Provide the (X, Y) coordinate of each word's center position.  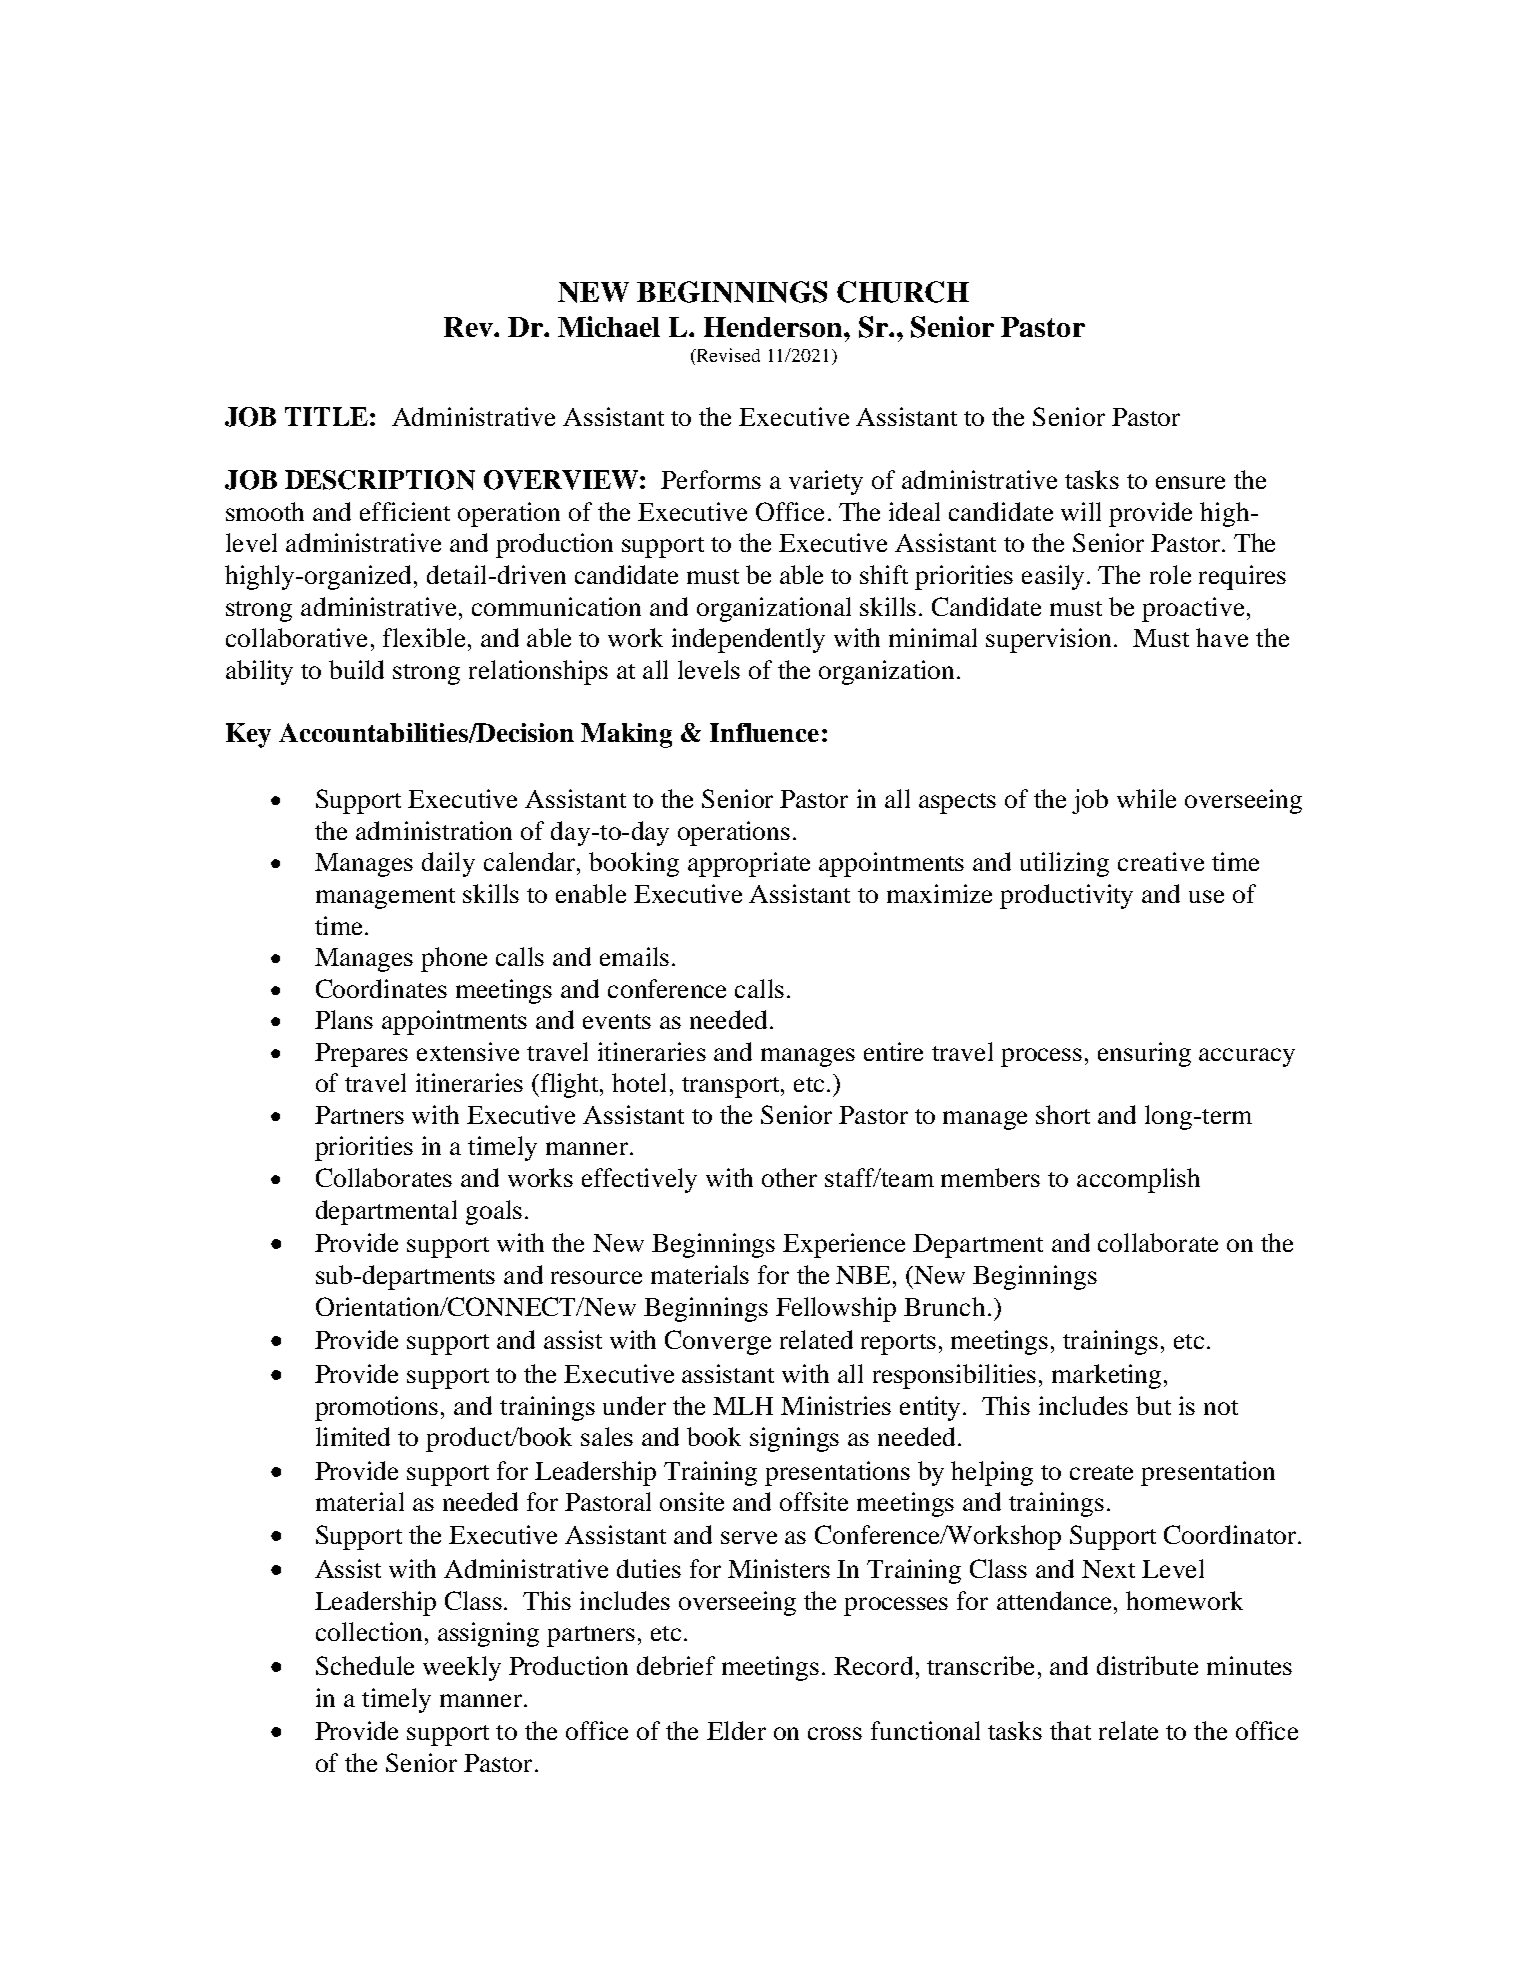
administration (434, 830)
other (789, 1177)
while (1146, 798)
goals (494, 1212)
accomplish (1138, 1180)
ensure (1190, 482)
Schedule (365, 1665)
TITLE (326, 416)
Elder (736, 1730)
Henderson (774, 327)
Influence (764, 732)
